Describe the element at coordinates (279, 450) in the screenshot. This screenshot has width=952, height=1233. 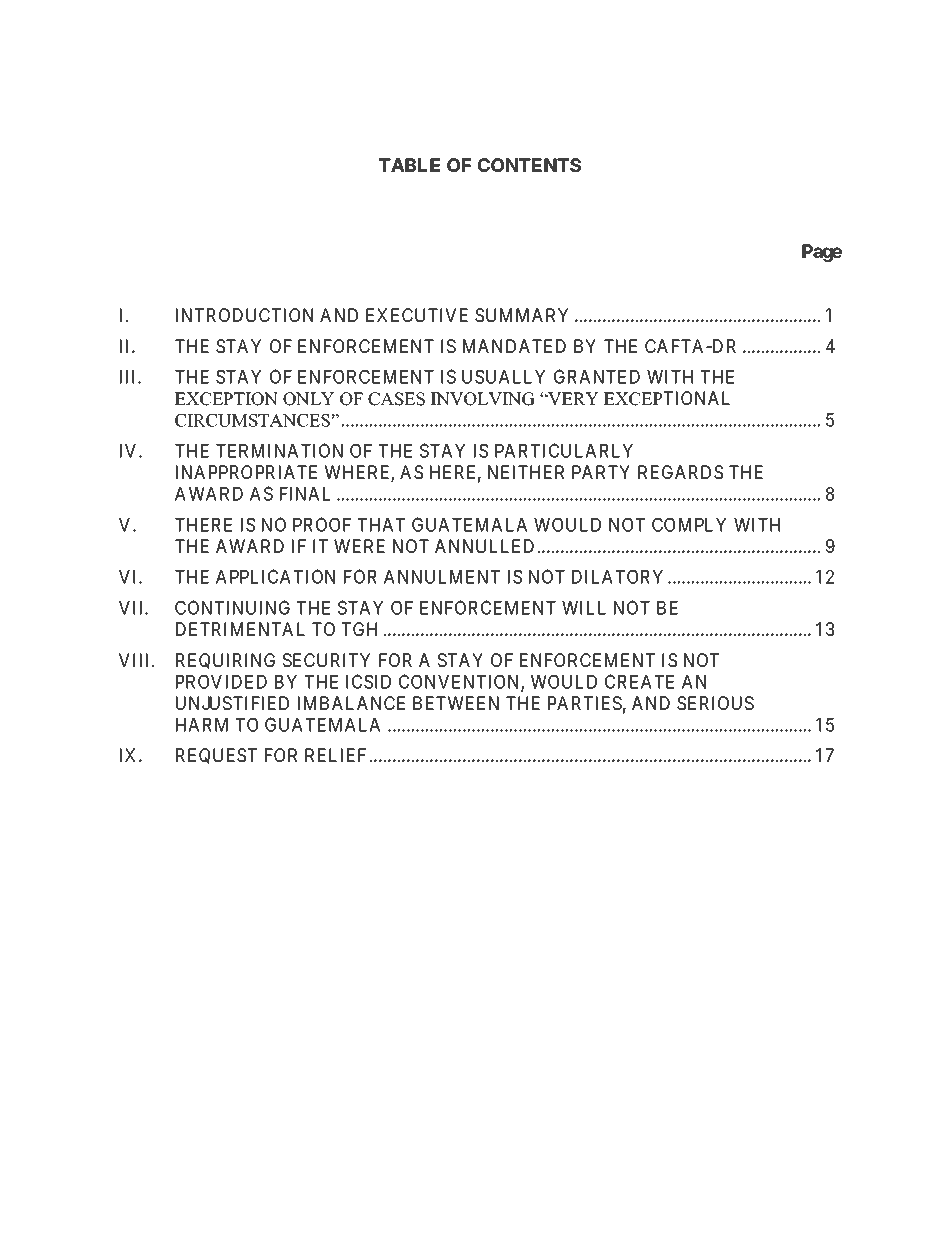
I see `TERMINATION` at that location.
